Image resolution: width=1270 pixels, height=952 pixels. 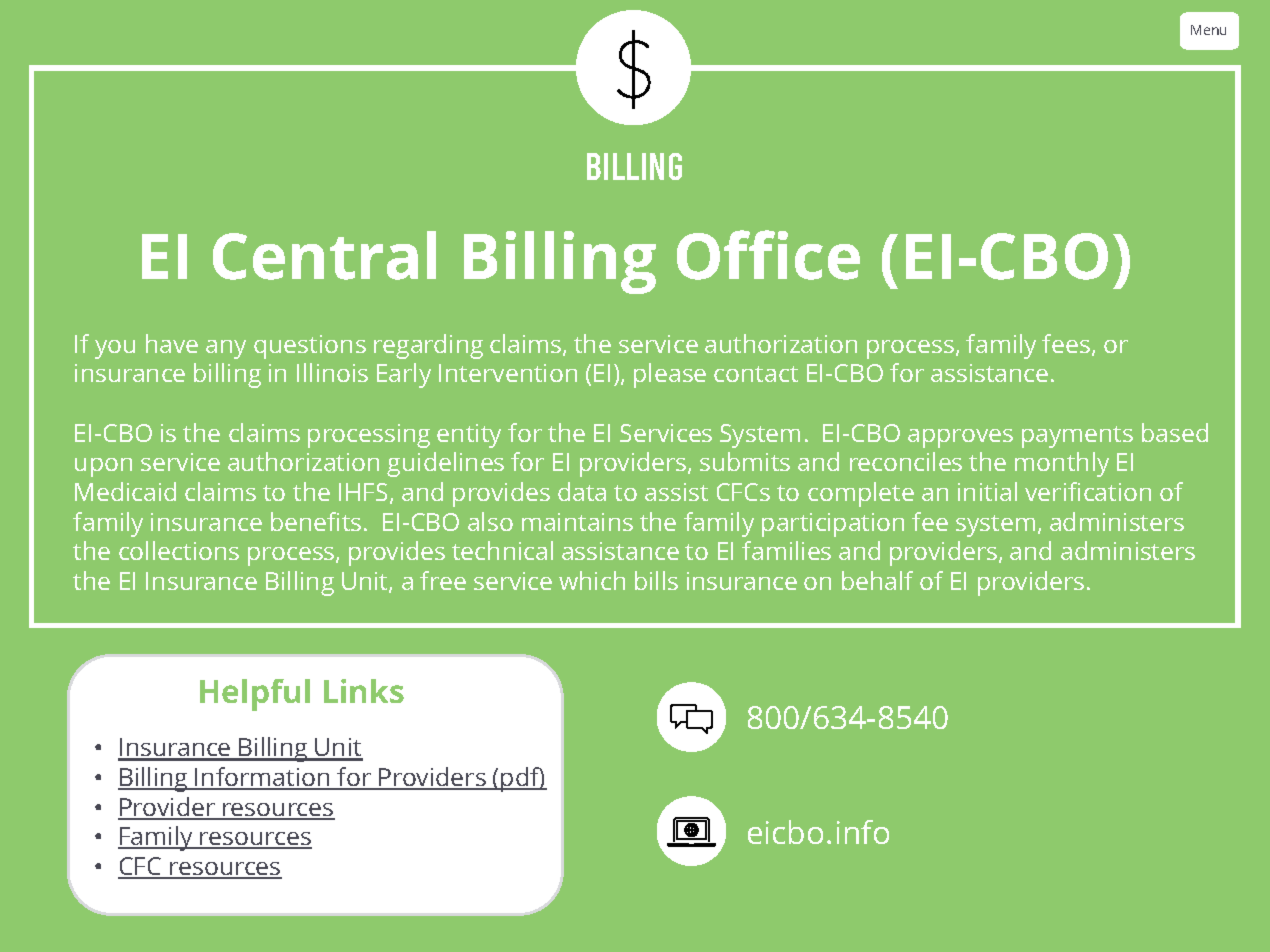 What do you see at coordinates (103, 467) in the page?
I see `upon` at bounding box center [103, 467].
